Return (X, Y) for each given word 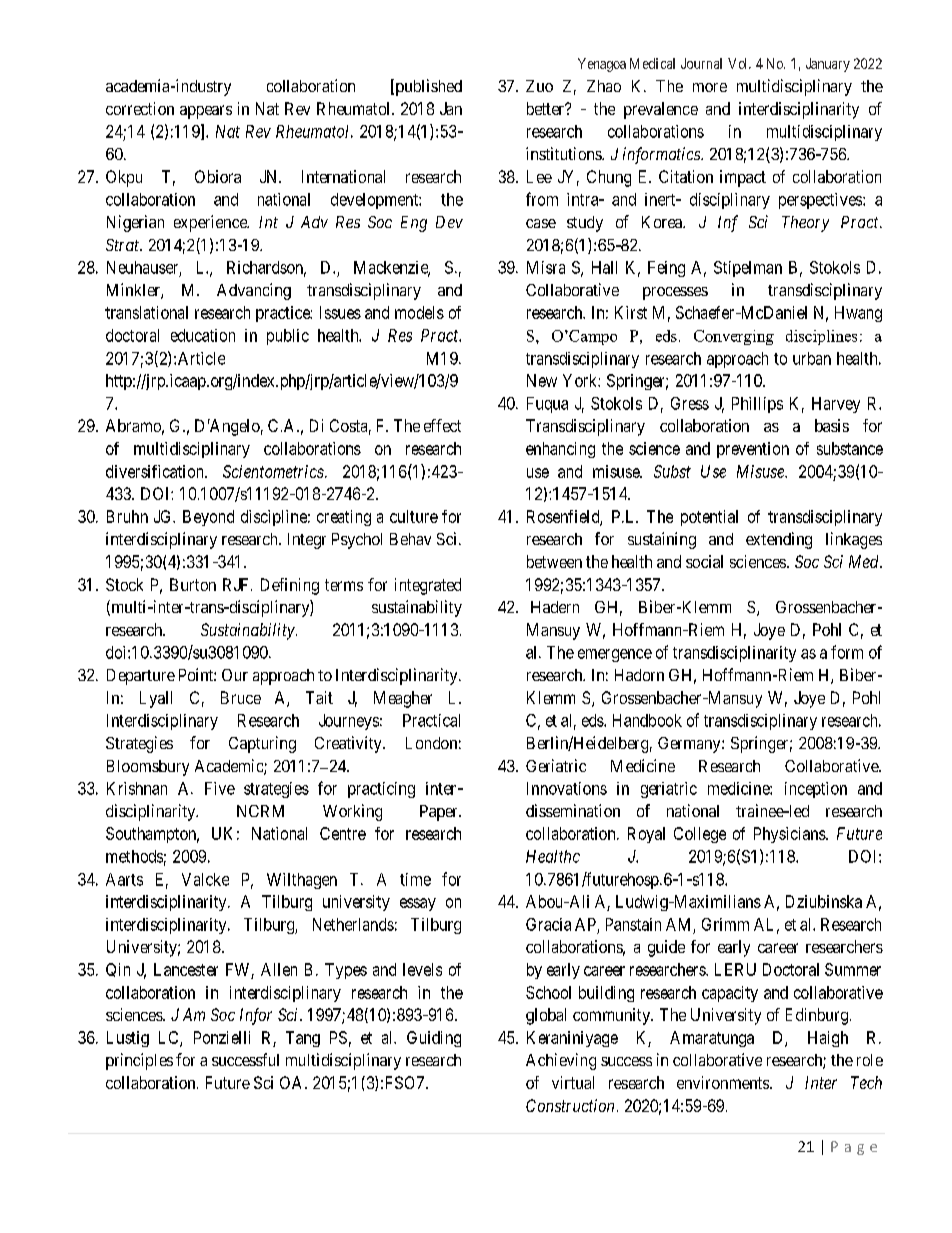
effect (442, 425)
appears (206, 112)
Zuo (539, 86)
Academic (230, 767)
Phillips (757, 405)
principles (139, 1061)
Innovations (567, 788)
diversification (156, 471)
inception (816, 790)
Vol (739, 63)
